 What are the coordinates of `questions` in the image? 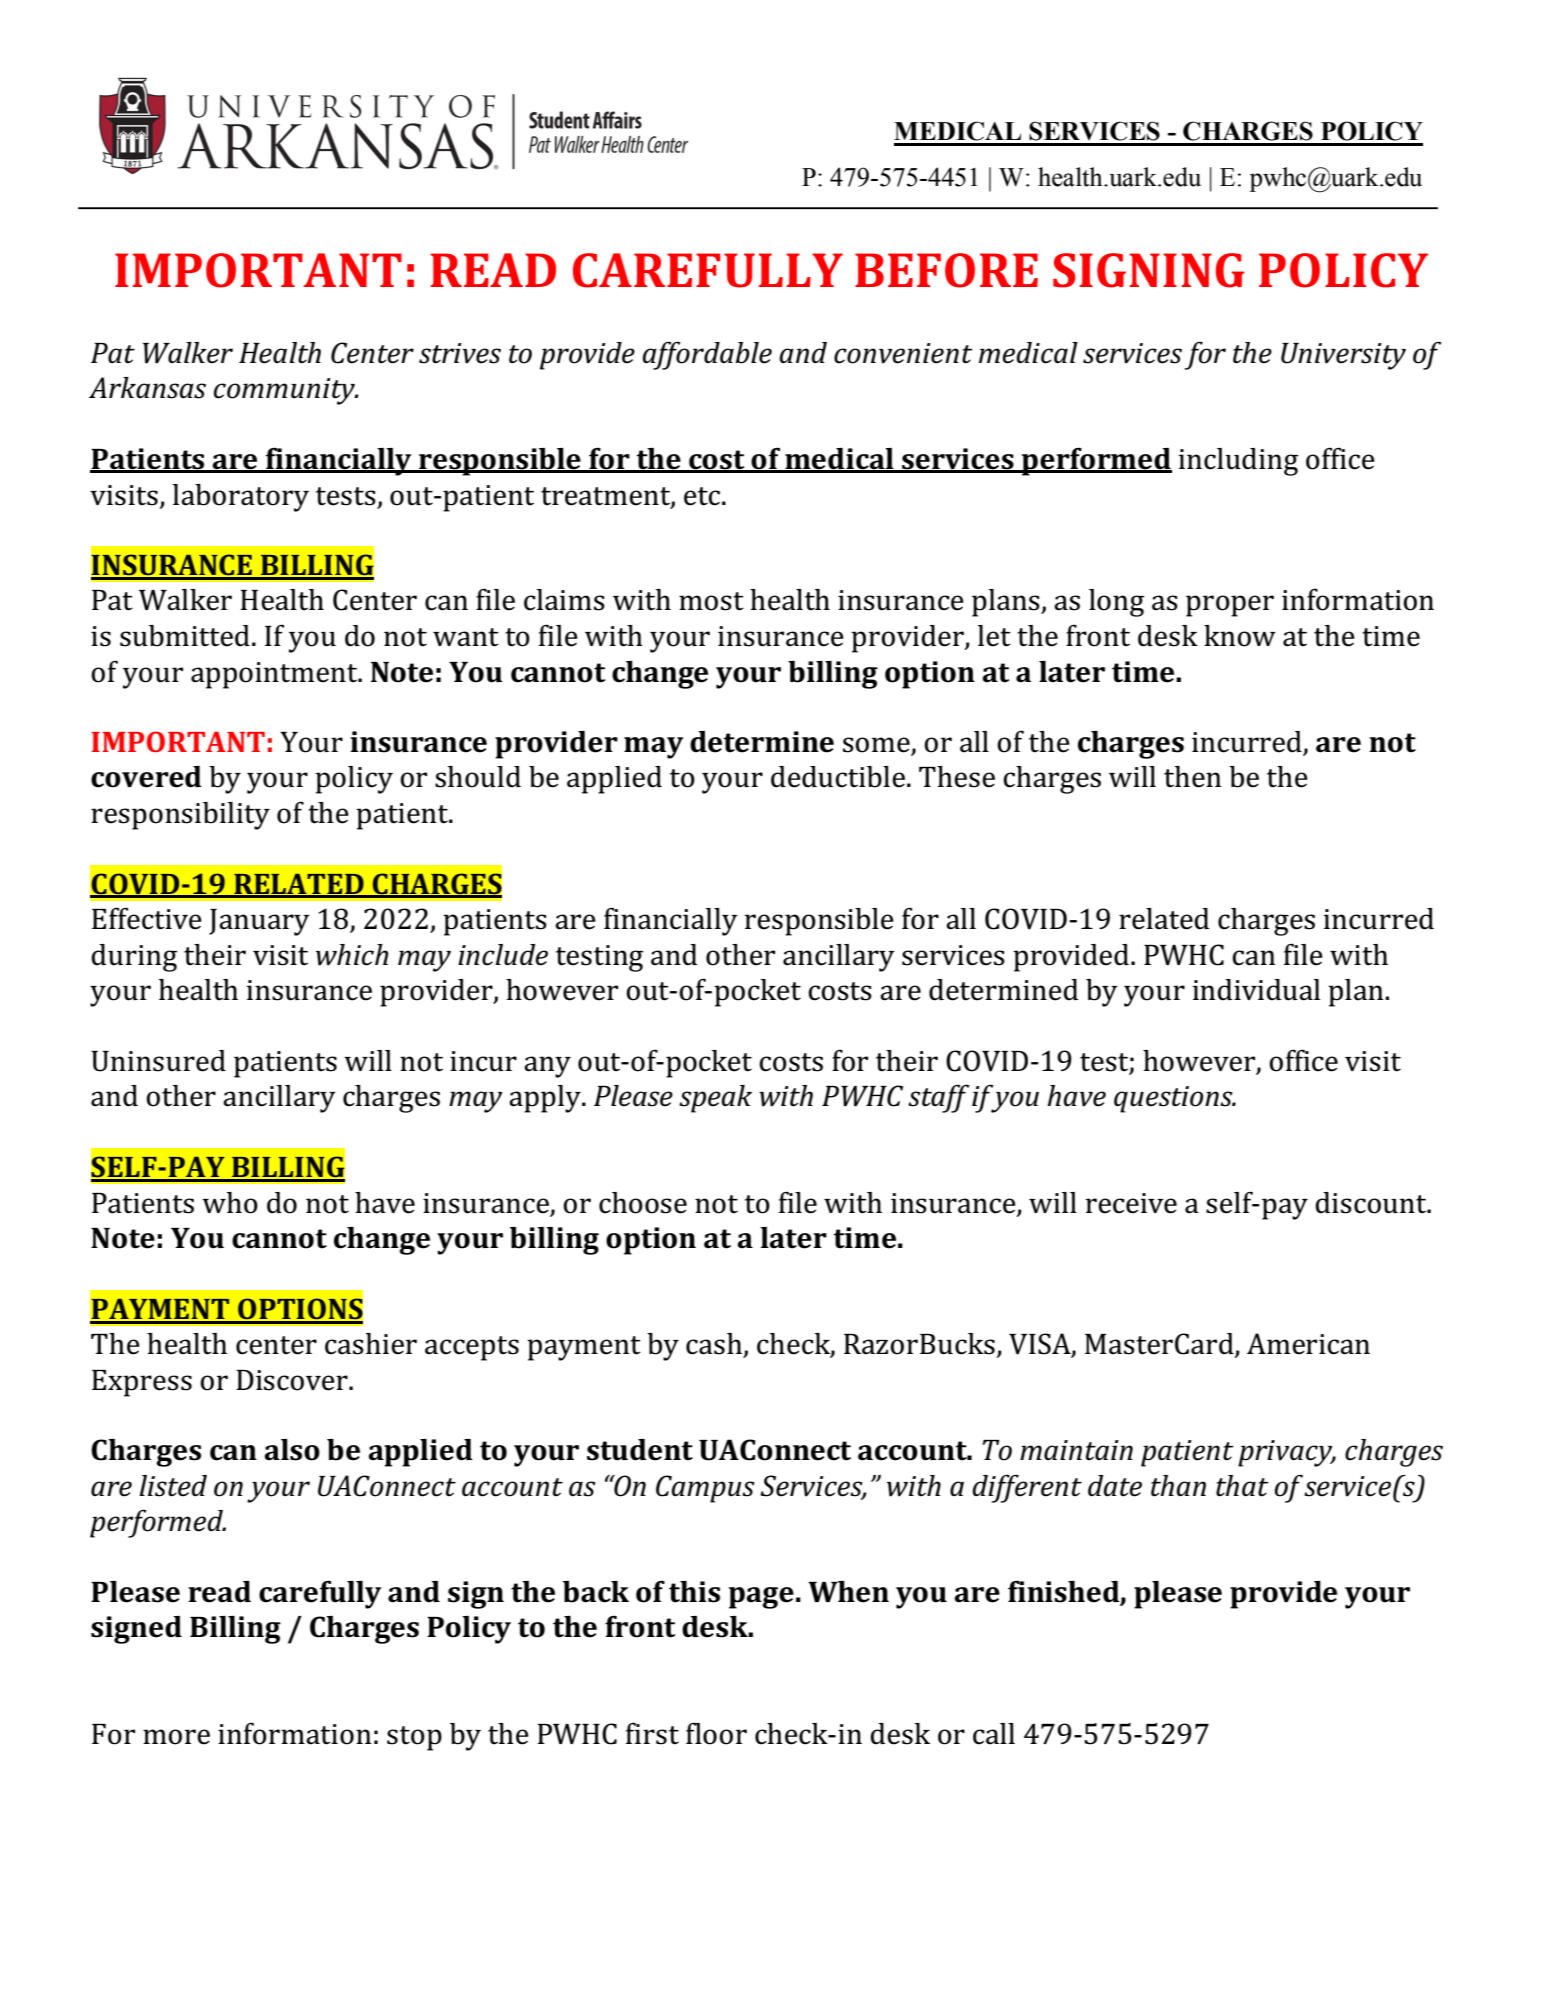 It's located at (1174, 1099).
